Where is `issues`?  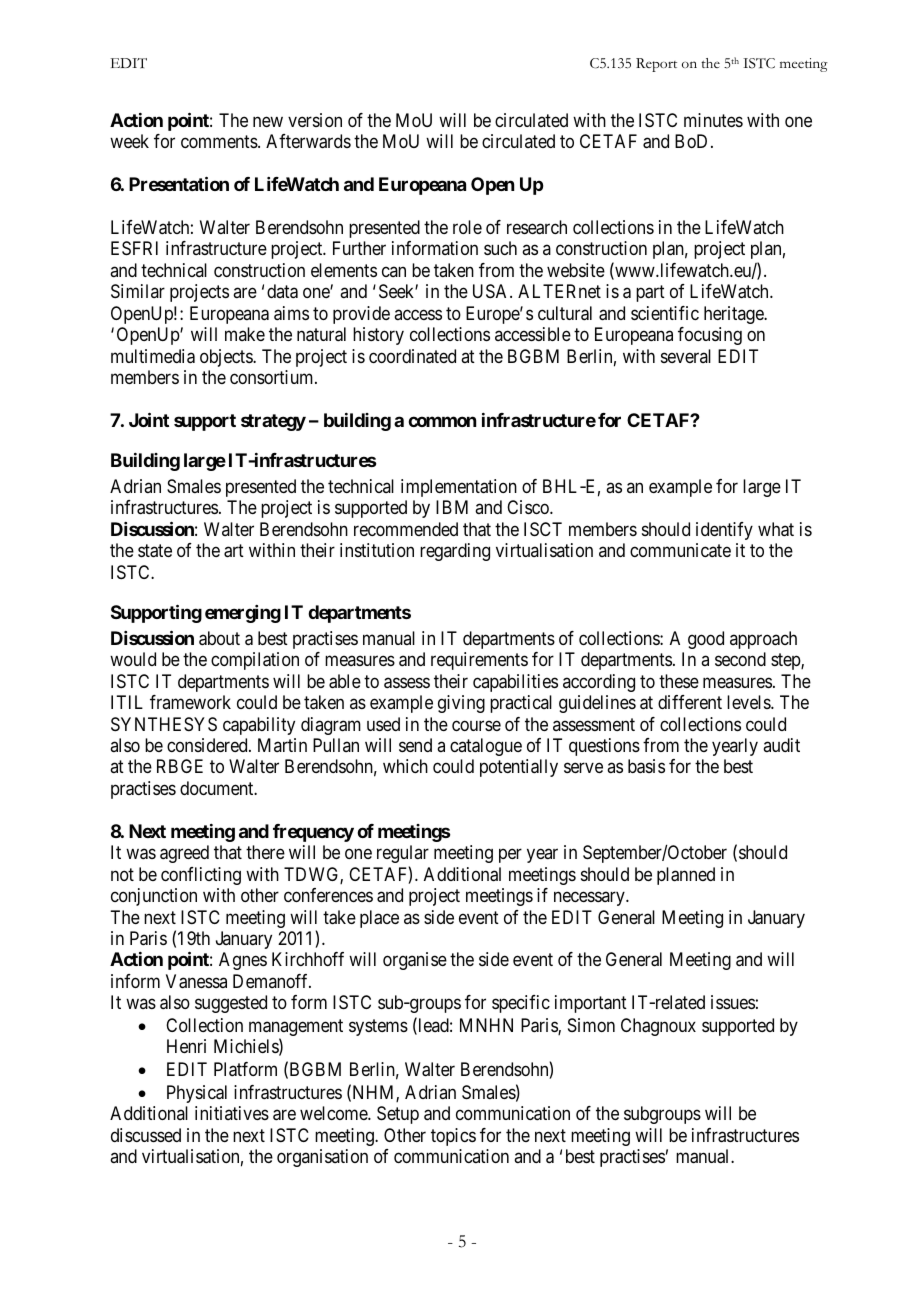 issues is located at coordinates (733, 1002).
